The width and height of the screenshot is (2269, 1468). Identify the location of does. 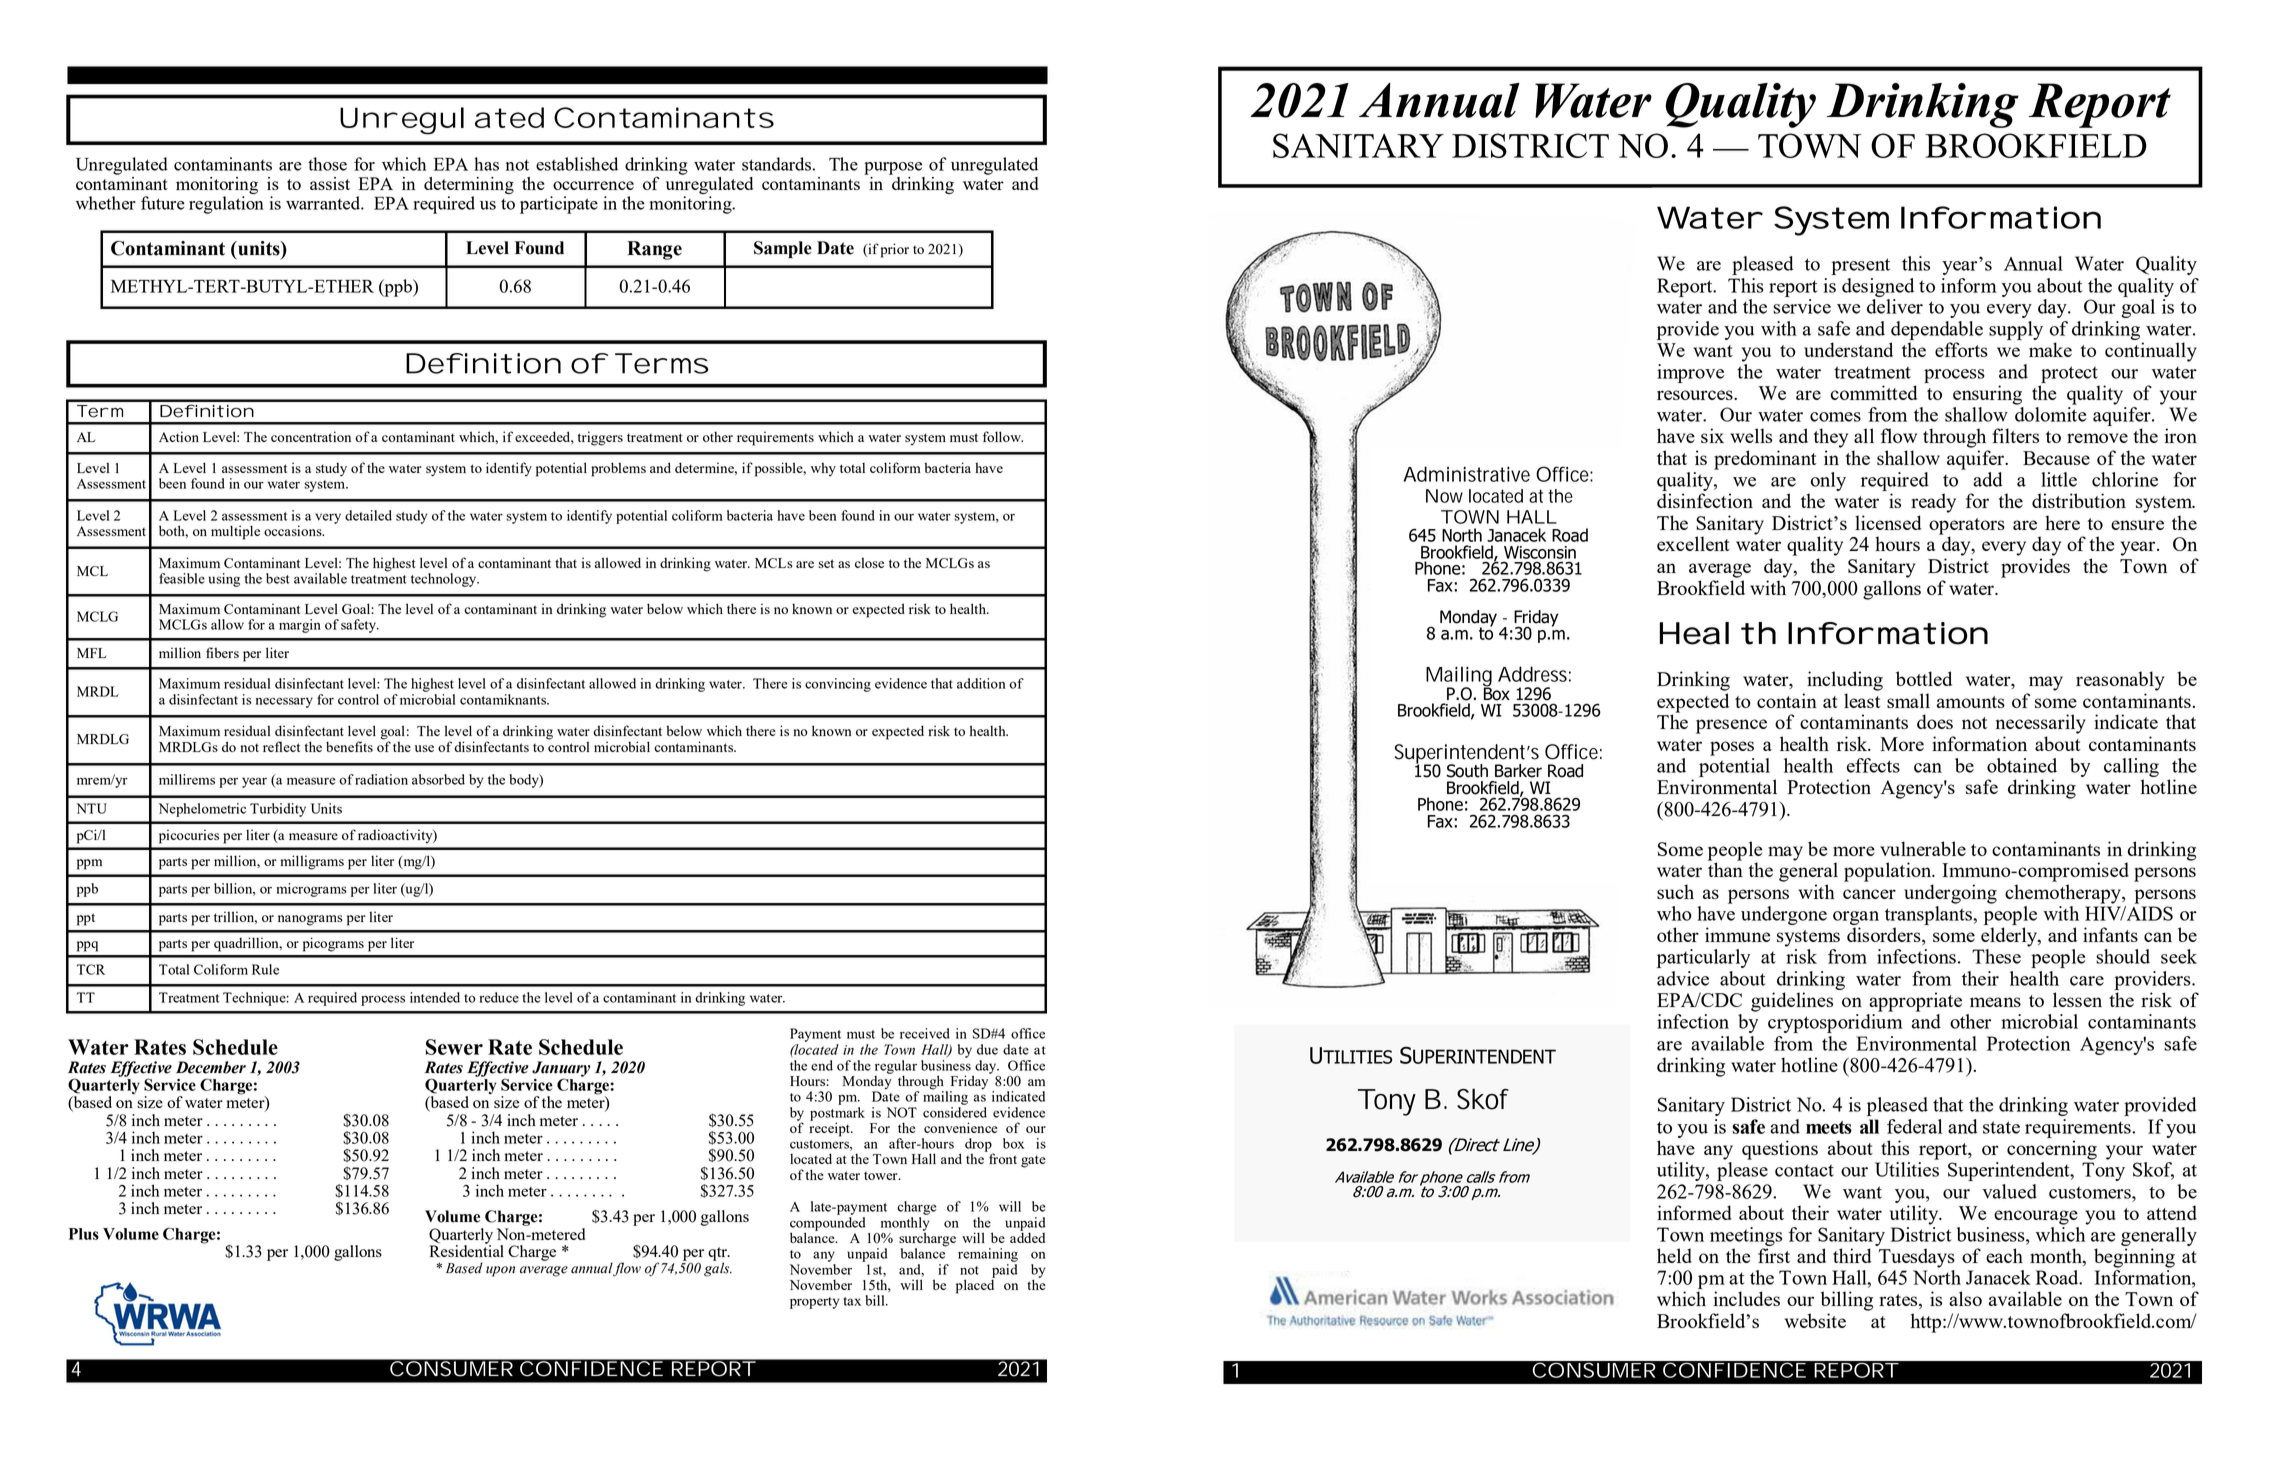
(1935, 721).
